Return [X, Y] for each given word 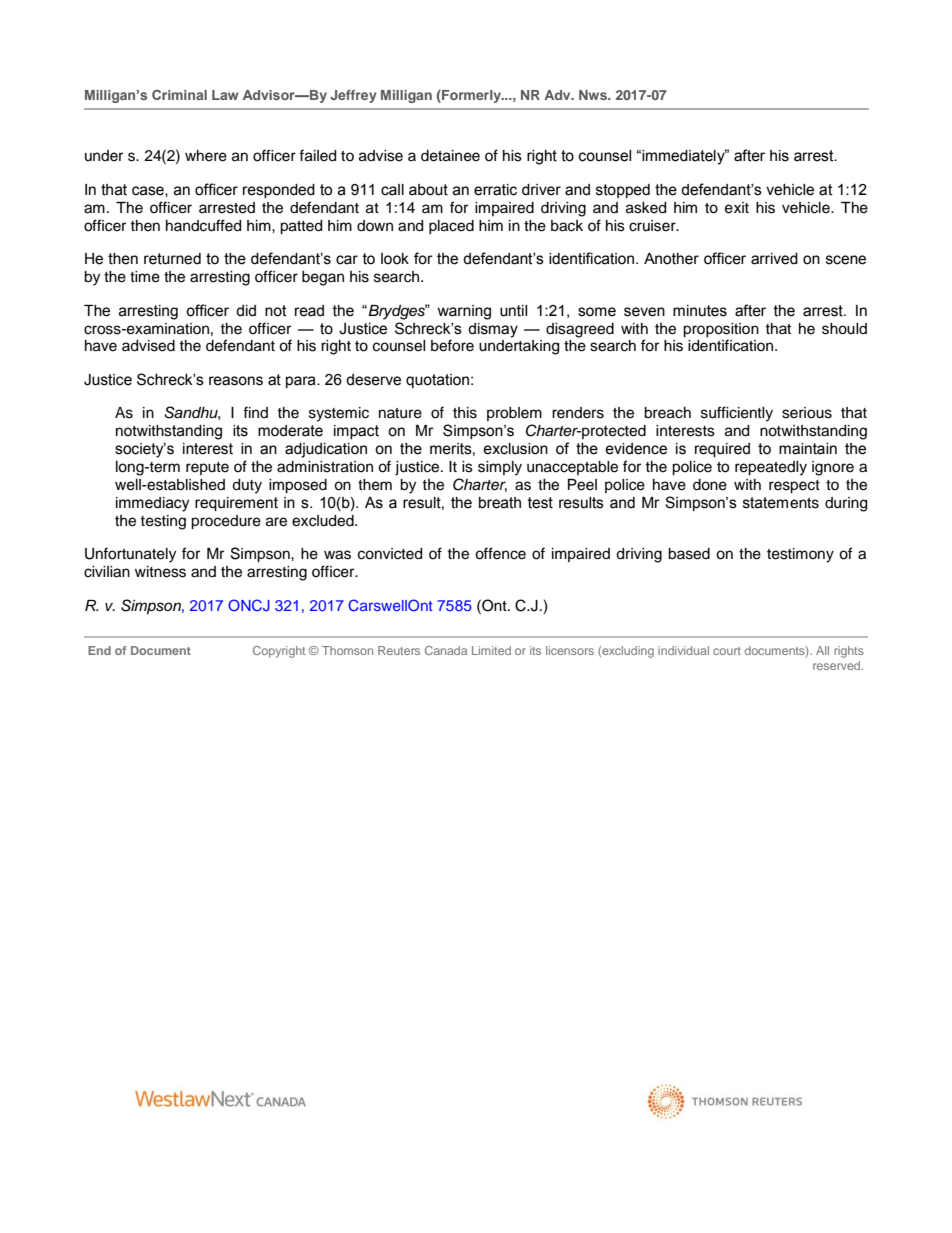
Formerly [471, 96]
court [727, 651]
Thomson [347, 650]
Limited [491, 650]
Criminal [179, 95]
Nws [594, 95]
